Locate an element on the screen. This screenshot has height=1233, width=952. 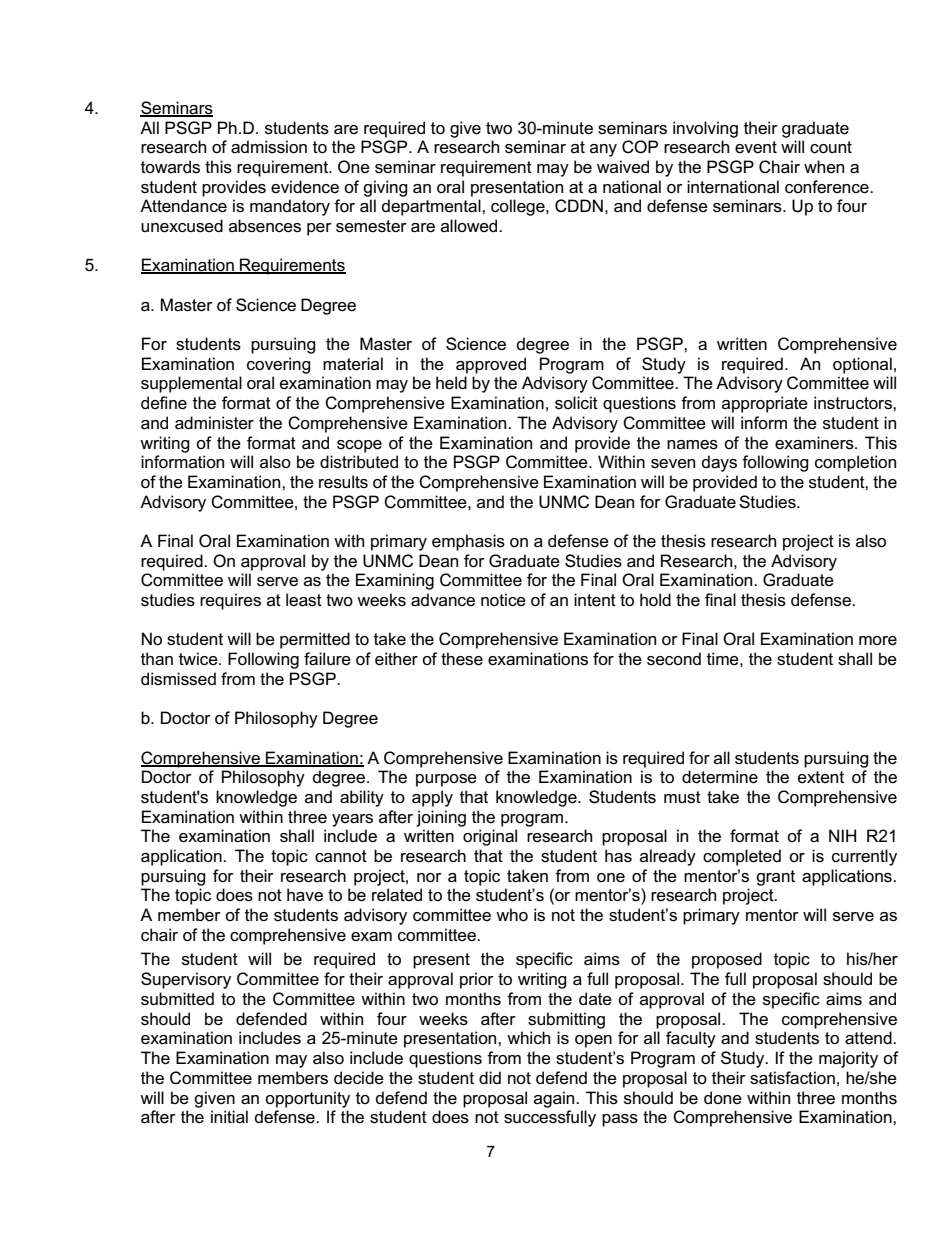
college is located at coordinates (519, 207).
